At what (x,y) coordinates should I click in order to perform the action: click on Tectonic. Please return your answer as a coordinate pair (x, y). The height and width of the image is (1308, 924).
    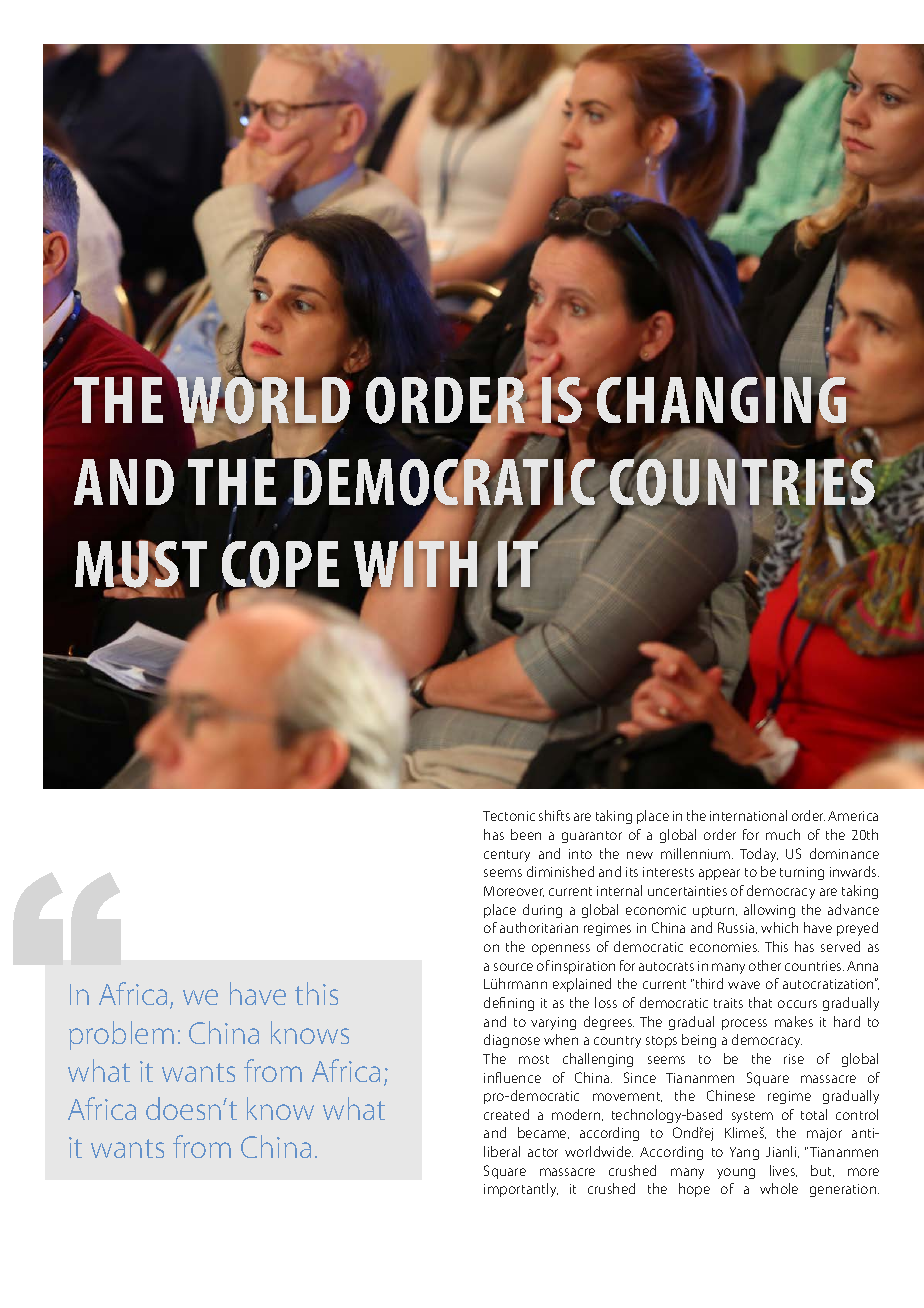
    Looking at the image, I should click on (509, 816).
